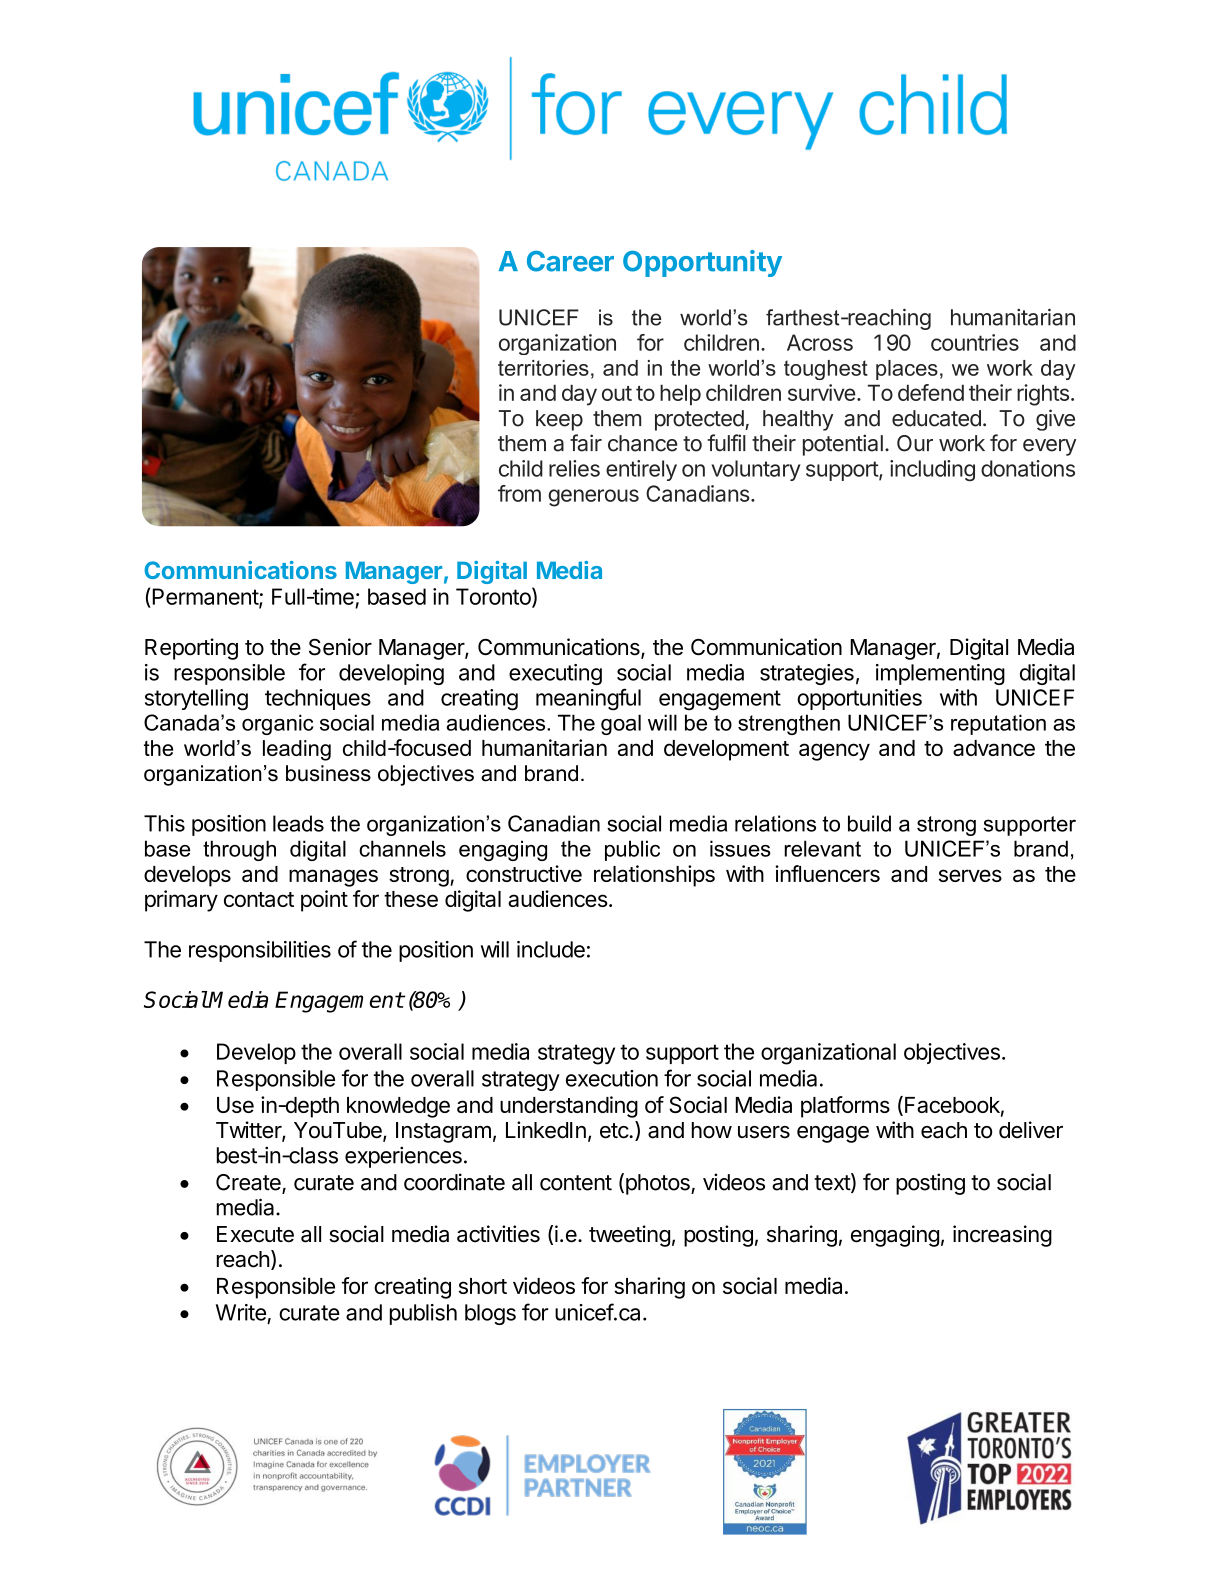  I want to click on serves, so click(970, 875).
